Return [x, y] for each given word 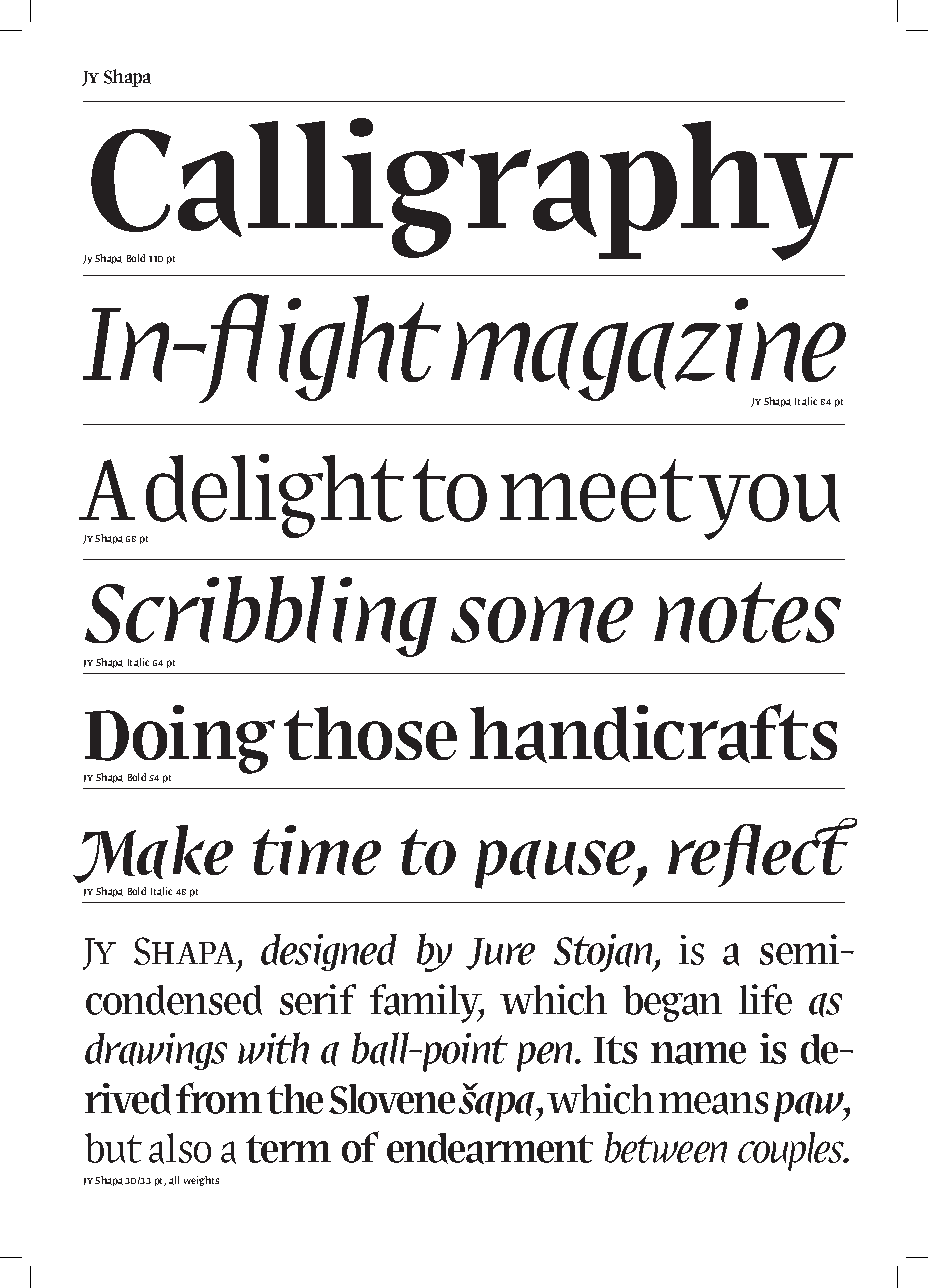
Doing [179, 741]
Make [153, 854]
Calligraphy [471, 190]
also [180, 1148]
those [370, 733]
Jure [500, 954]
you [769, 507]
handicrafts [653, 733]
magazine [648, 351]
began [672, 1003]
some [542, 619]
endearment [490, 1148]
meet [596, 490]
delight [274, 497]
